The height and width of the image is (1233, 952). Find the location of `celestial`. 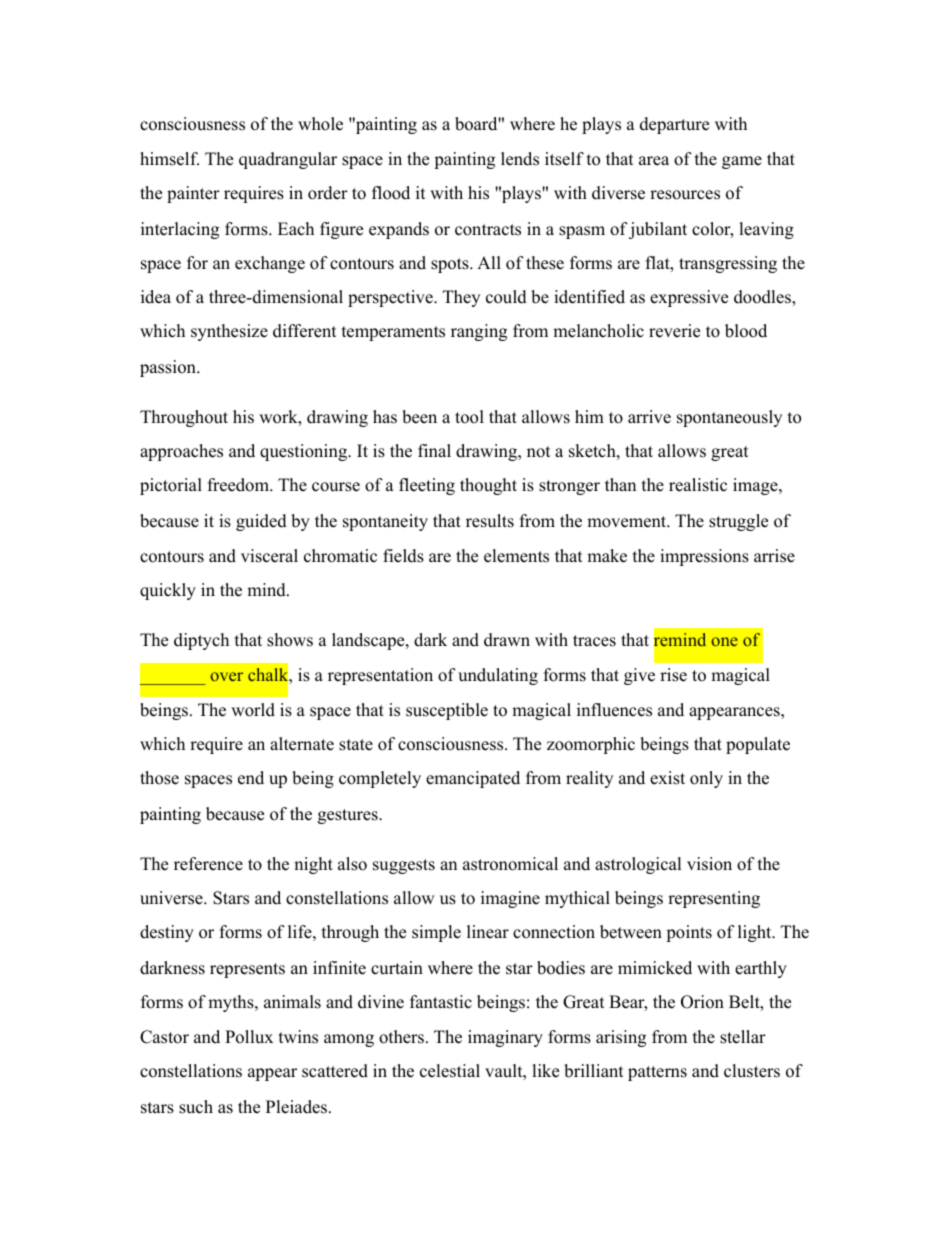

celestial is located at coordinates (450, 1071).
